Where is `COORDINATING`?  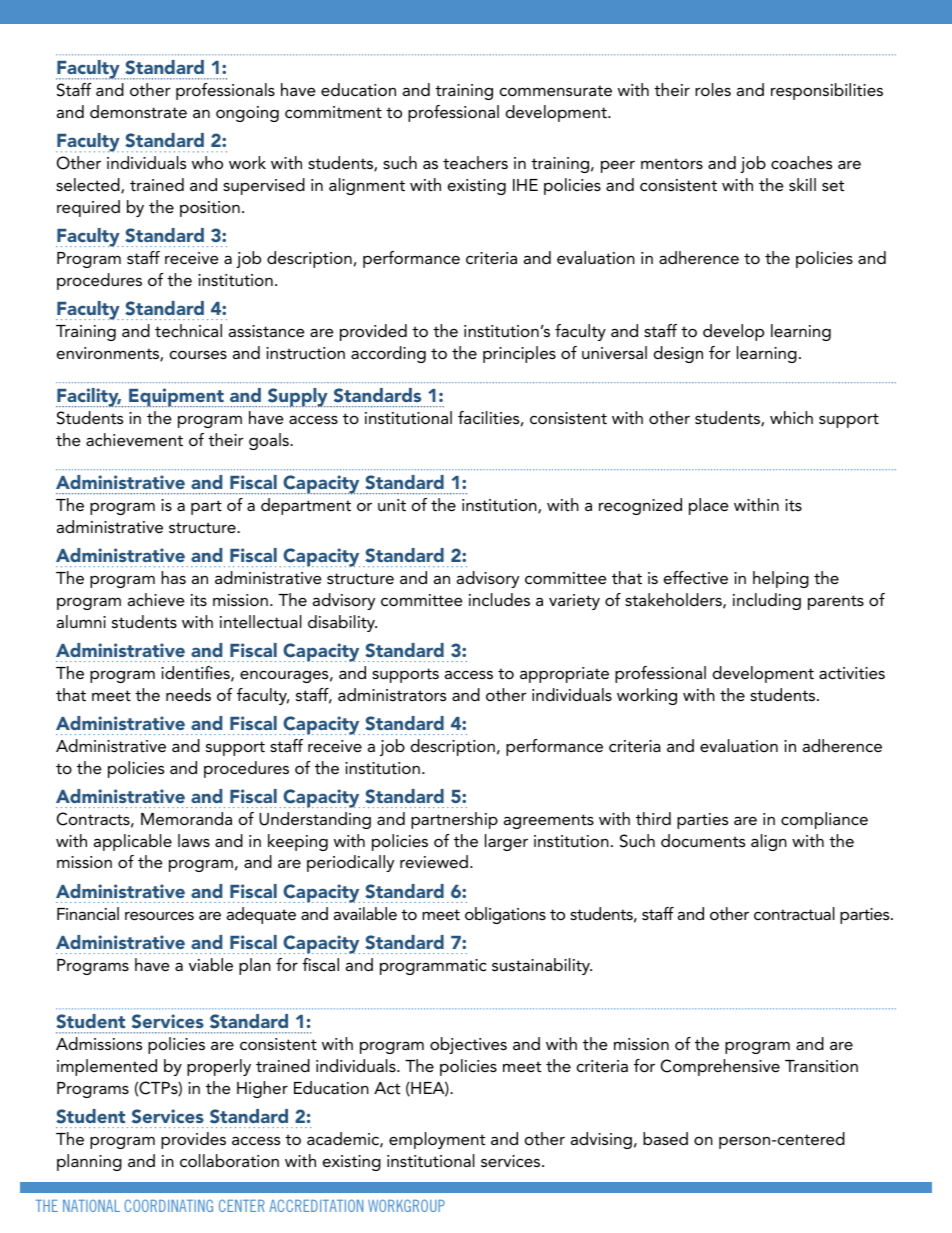
COORDINATING is located at coordinates (168, 1205).
